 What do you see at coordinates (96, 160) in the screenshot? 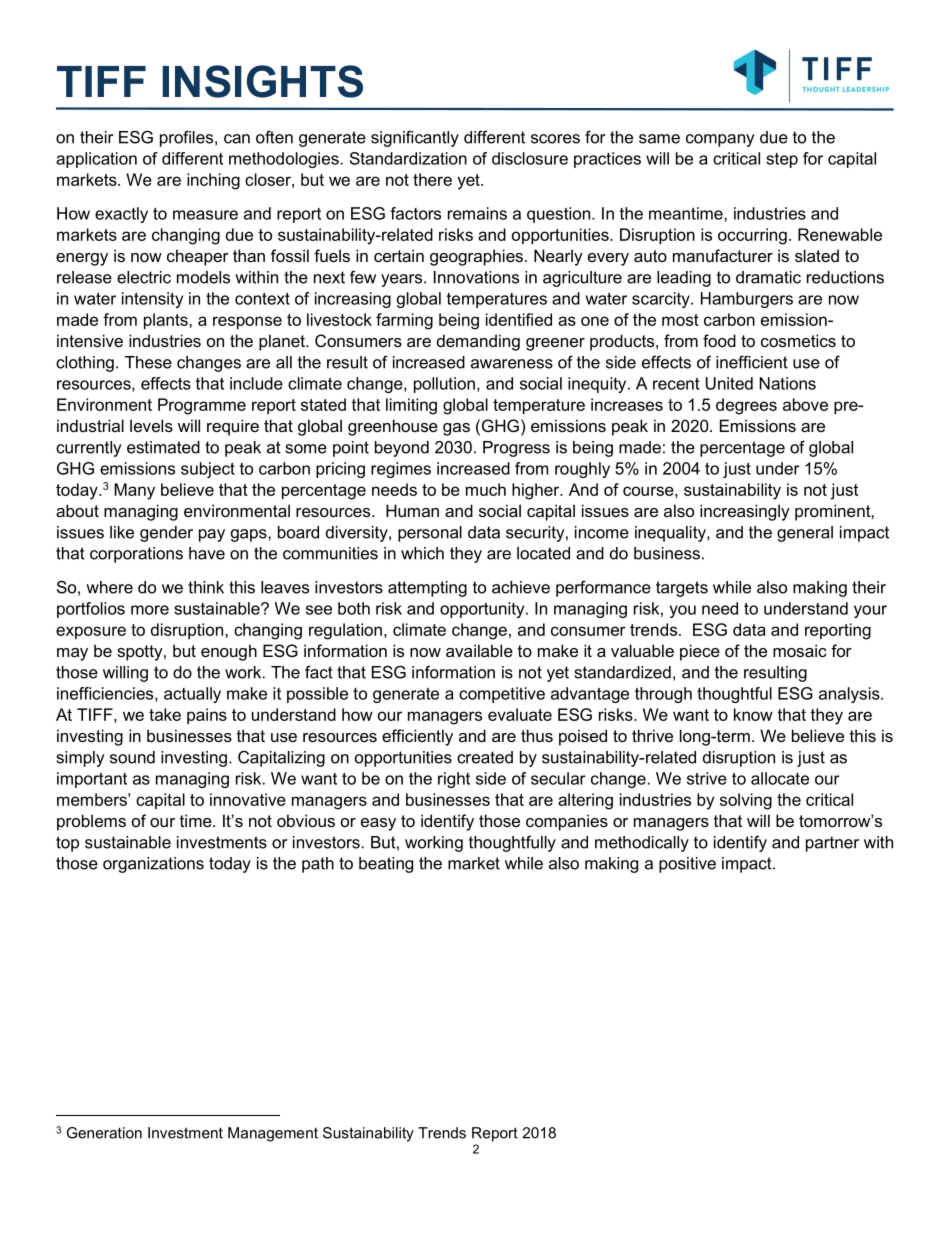
I see `application` at bounding box center [96, 160].
